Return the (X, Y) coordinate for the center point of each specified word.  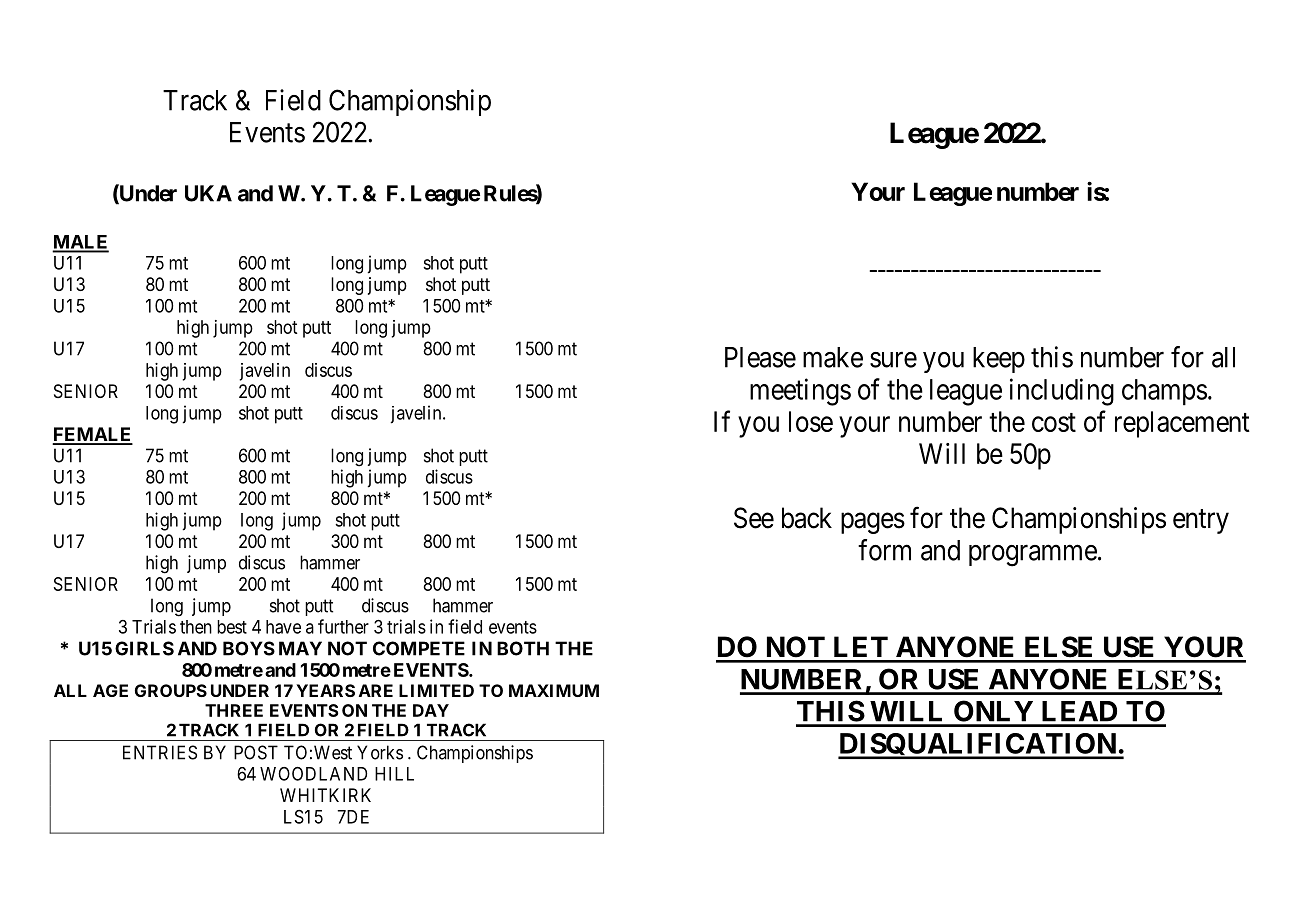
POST (256, 752)
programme (1033, 556)
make (833, 357)
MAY (300, 648)
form (884, 550)
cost (1054, 422)
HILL (394, 774)
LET (861, 646)
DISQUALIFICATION (978, 746)
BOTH (523, 648)
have (283, 627)
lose (811, 421)
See (754, 518)
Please (760, 357)
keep (999, 360)
